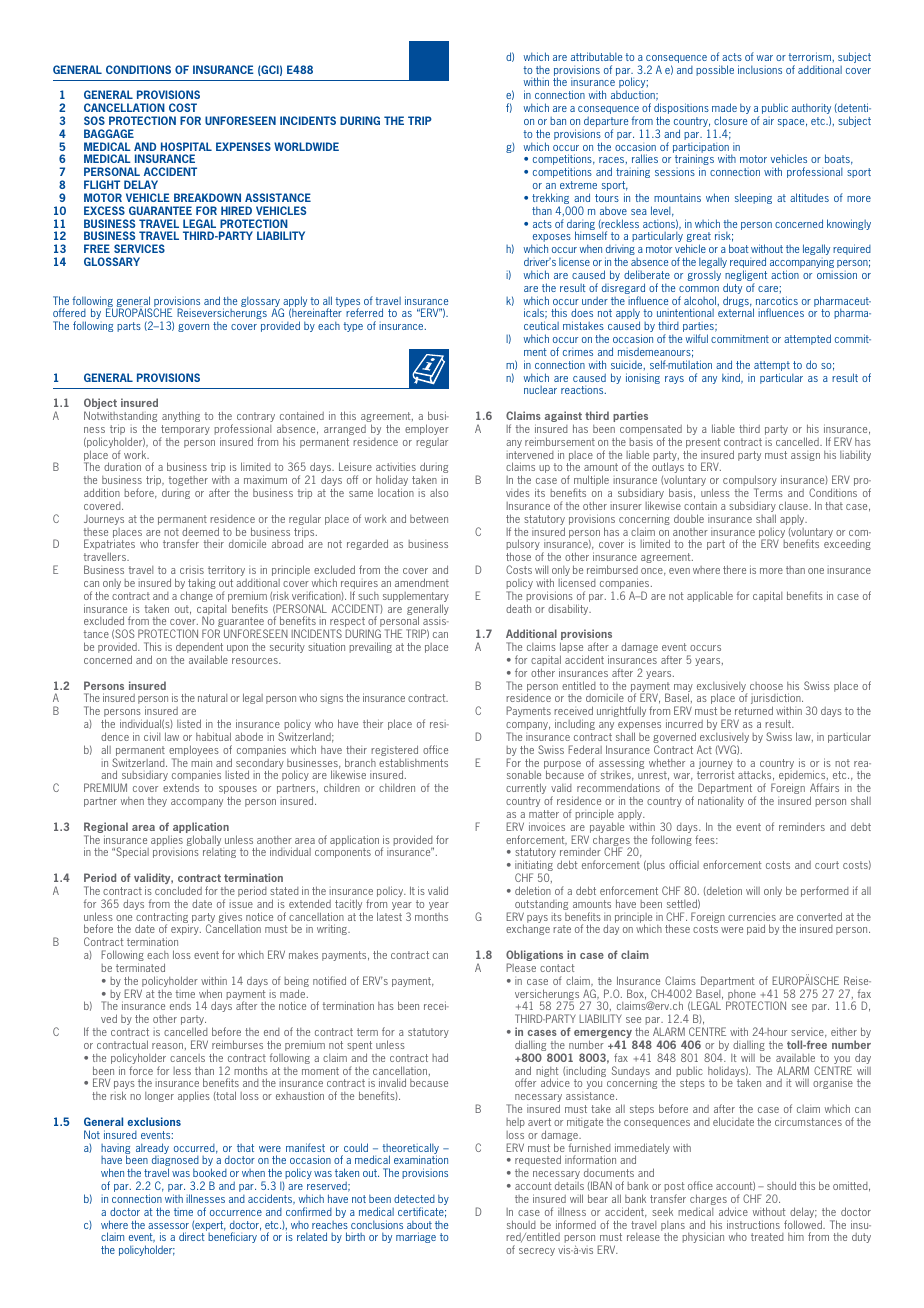  Describe the element at coordinates (168, 1226) in the screenshot. I see `assessor` at that location.
